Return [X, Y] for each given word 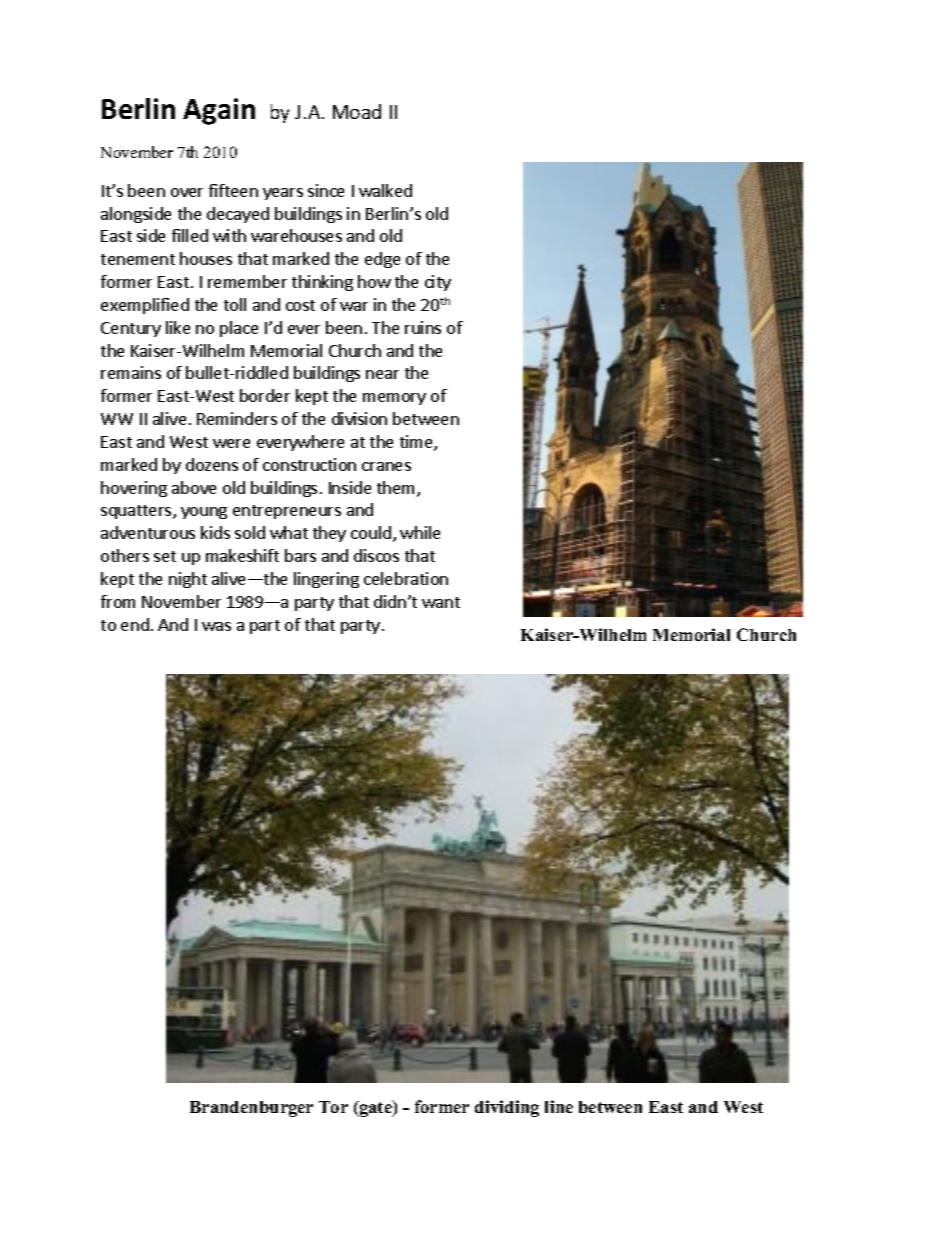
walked [385, 190]
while [420, 532]
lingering [326, 580]
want [441, 602]
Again [219, 111]
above [194, 487]
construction [309, 464]
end [135, 624]
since [326, 190]
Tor [333, 1107]
